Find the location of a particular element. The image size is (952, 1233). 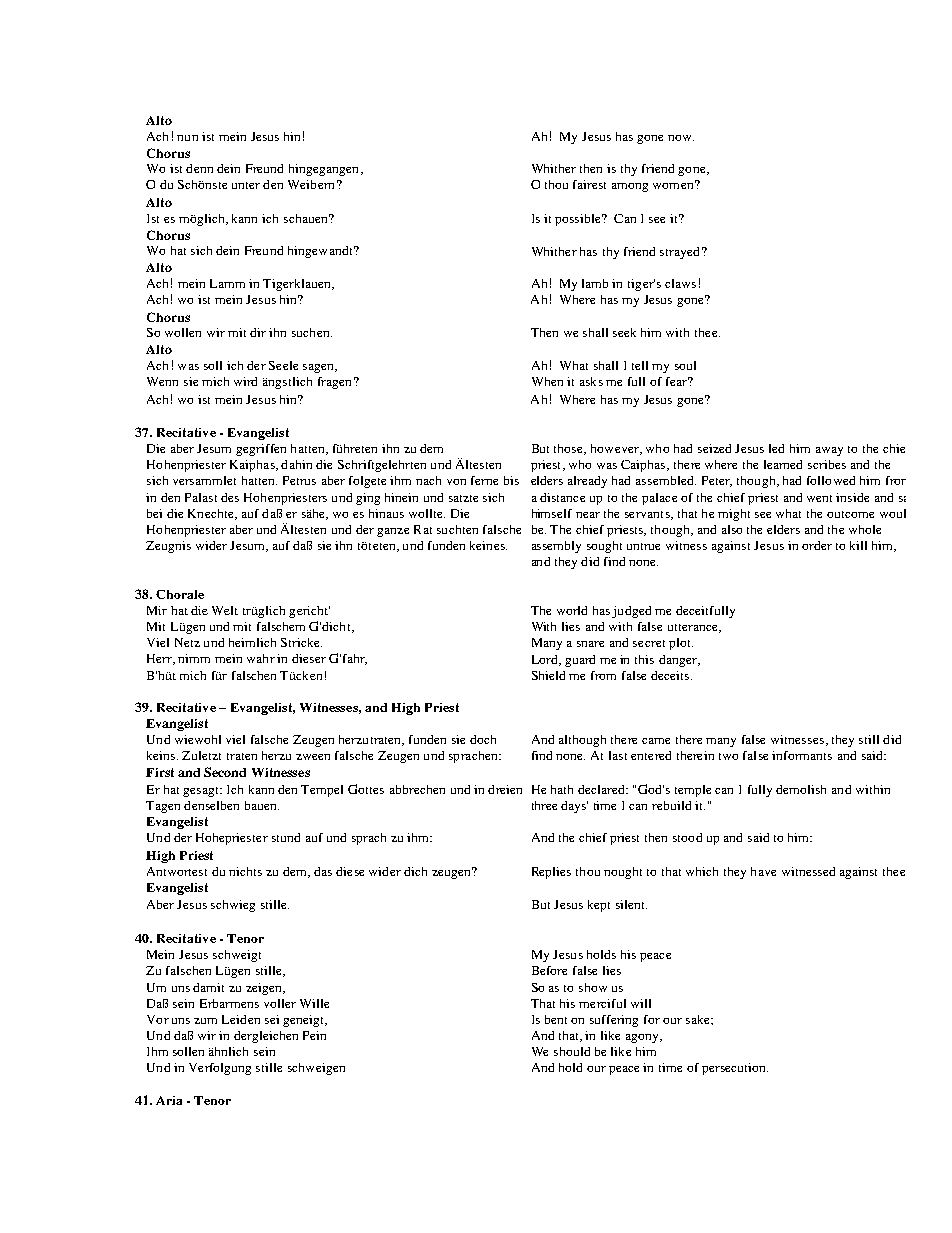

Welt is located at coordinates (225, 610).
